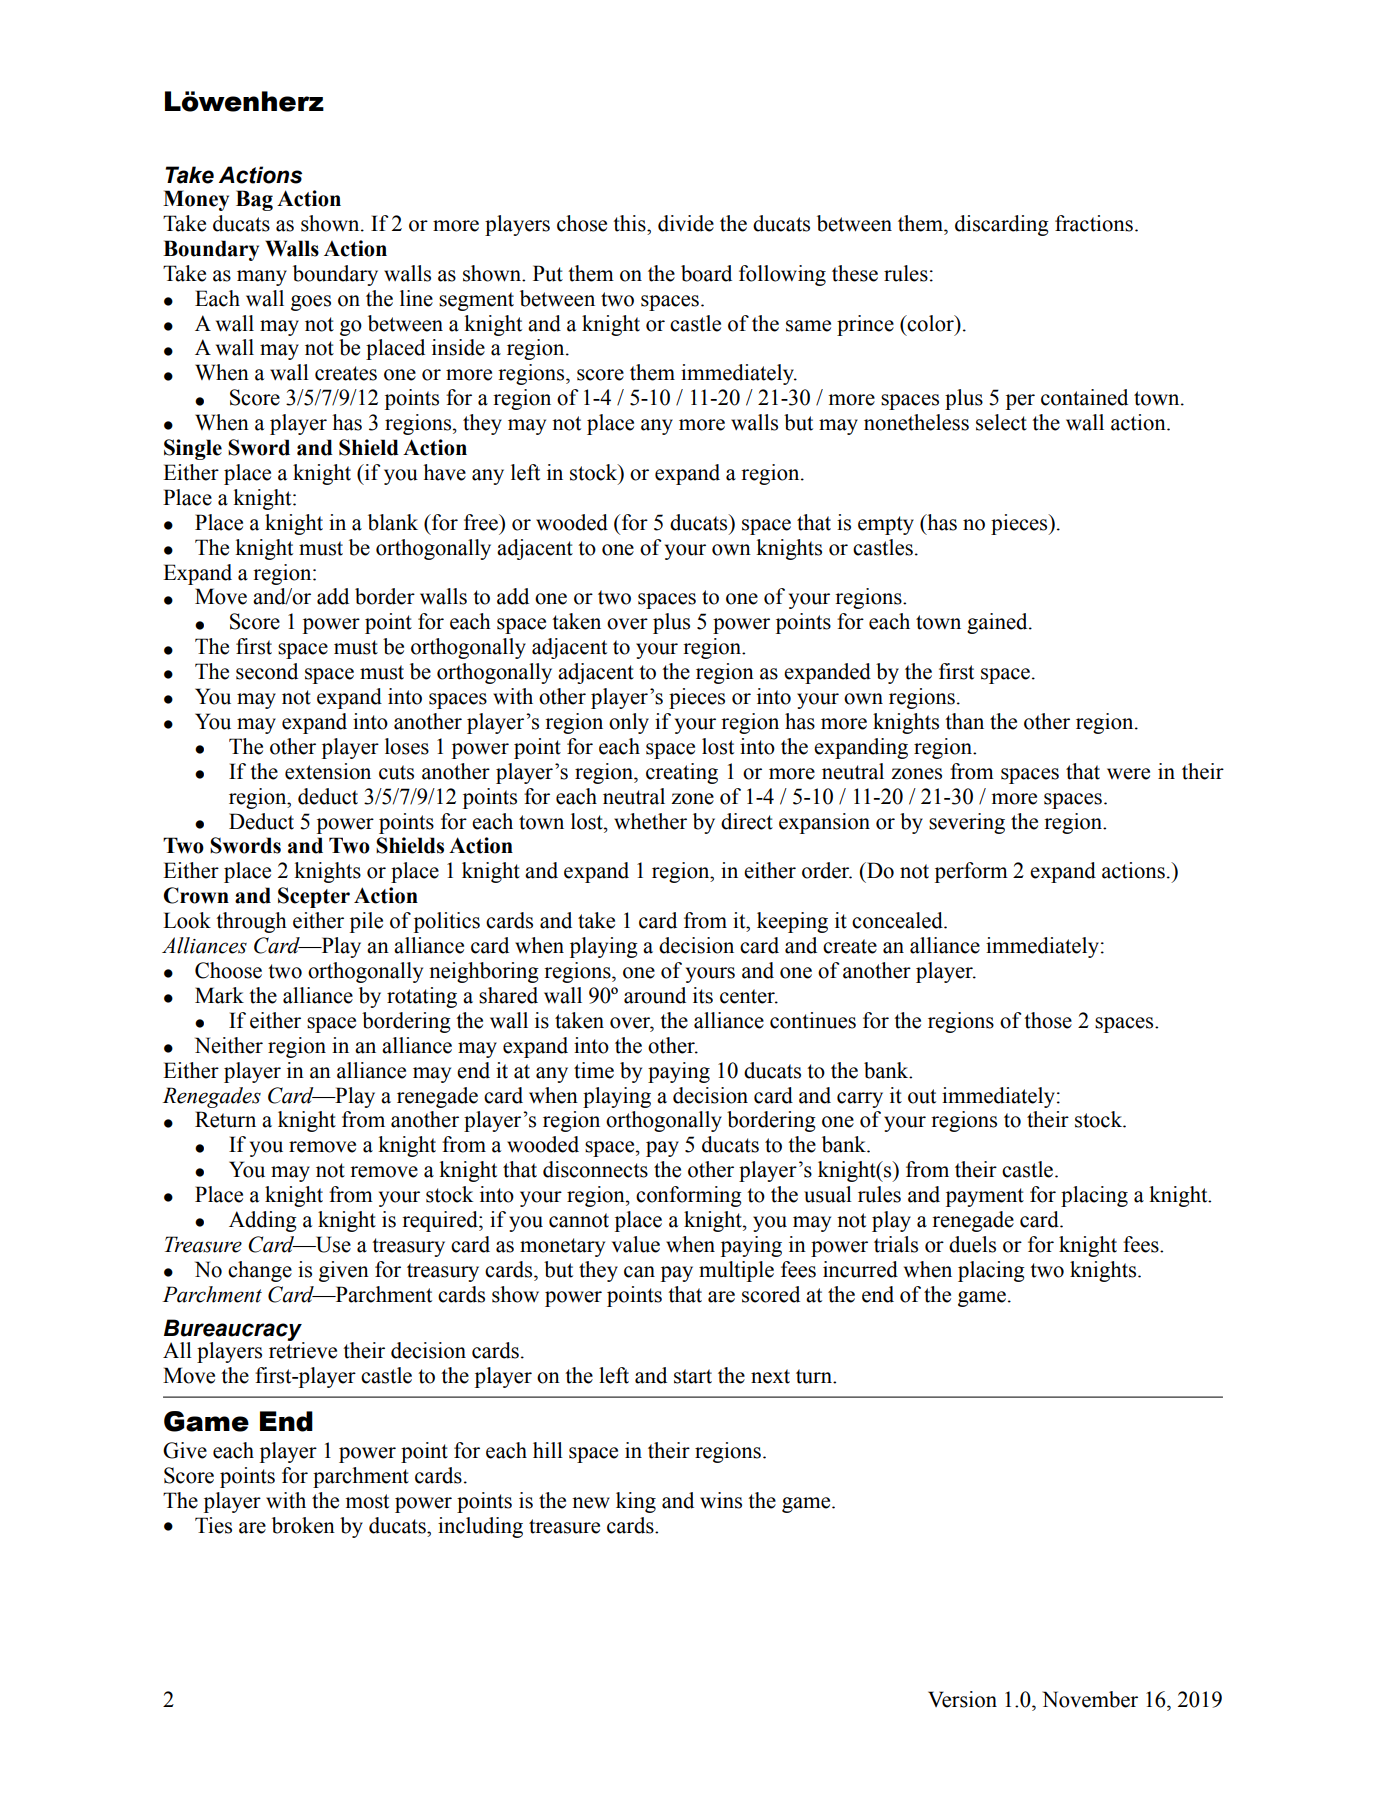 The image size is (1386, 1793). I want to click on Adding, so click(263, 1221).
